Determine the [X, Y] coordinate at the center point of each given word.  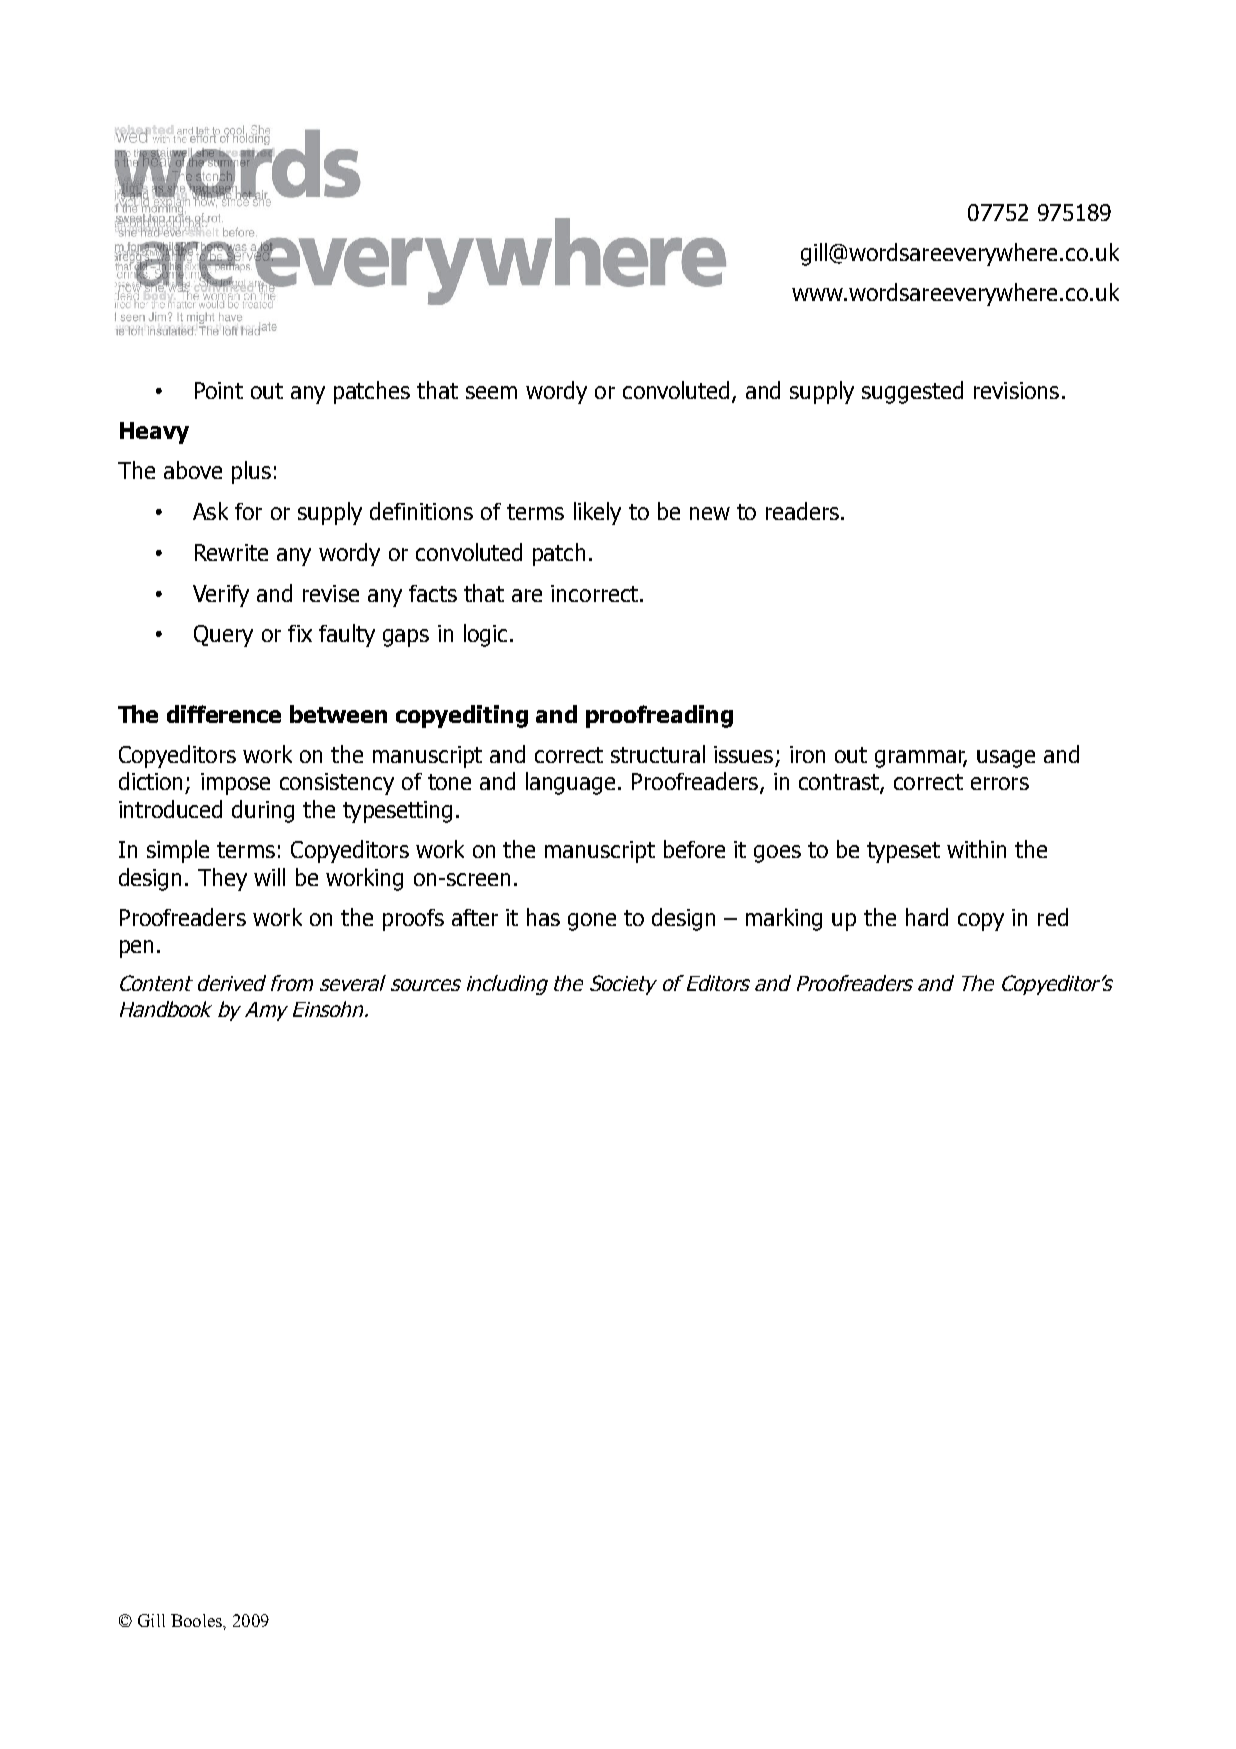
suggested [912, 392]
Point [219, 390]
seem [491, 392]
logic [485, 635]
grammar [921, 759]
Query [223, 636]
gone [592, 922]
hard [927, 917]
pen [136, 949]
